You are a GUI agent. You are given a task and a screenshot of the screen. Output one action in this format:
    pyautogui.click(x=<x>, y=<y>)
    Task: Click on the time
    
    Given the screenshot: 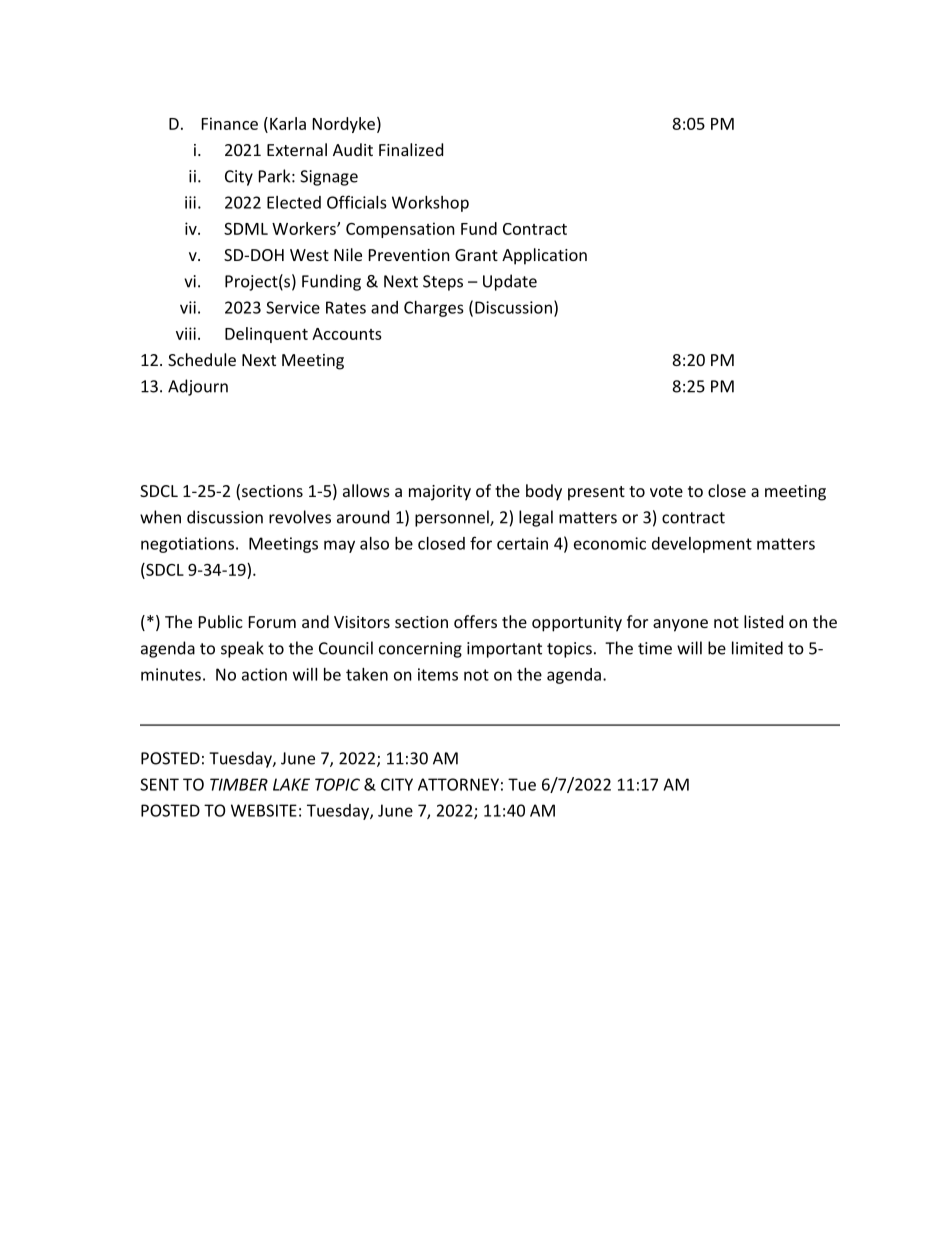 What is the action you would take?
    pyautogui.click(x=655, y=648)
